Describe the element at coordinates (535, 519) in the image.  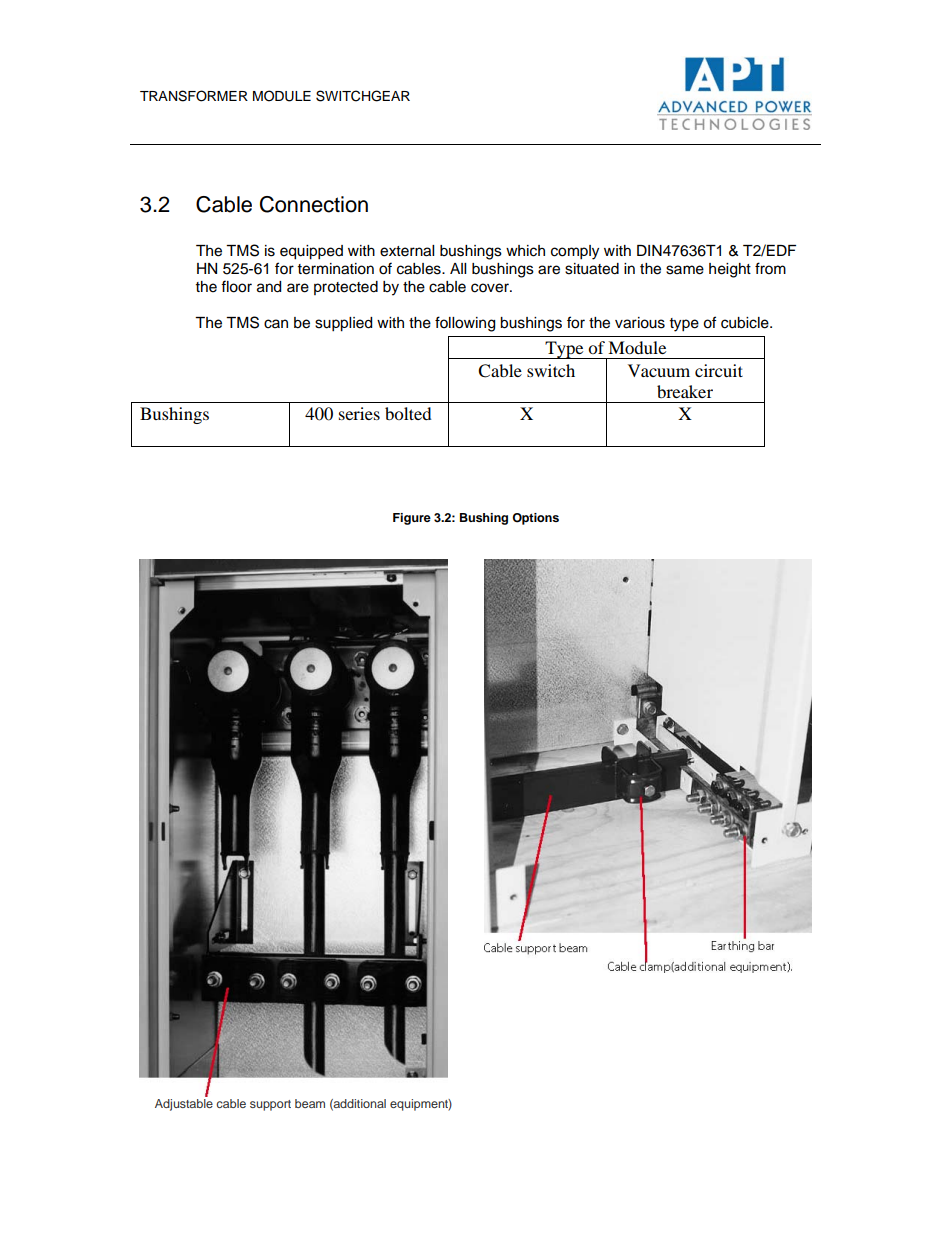
I see `Options` at that location.
